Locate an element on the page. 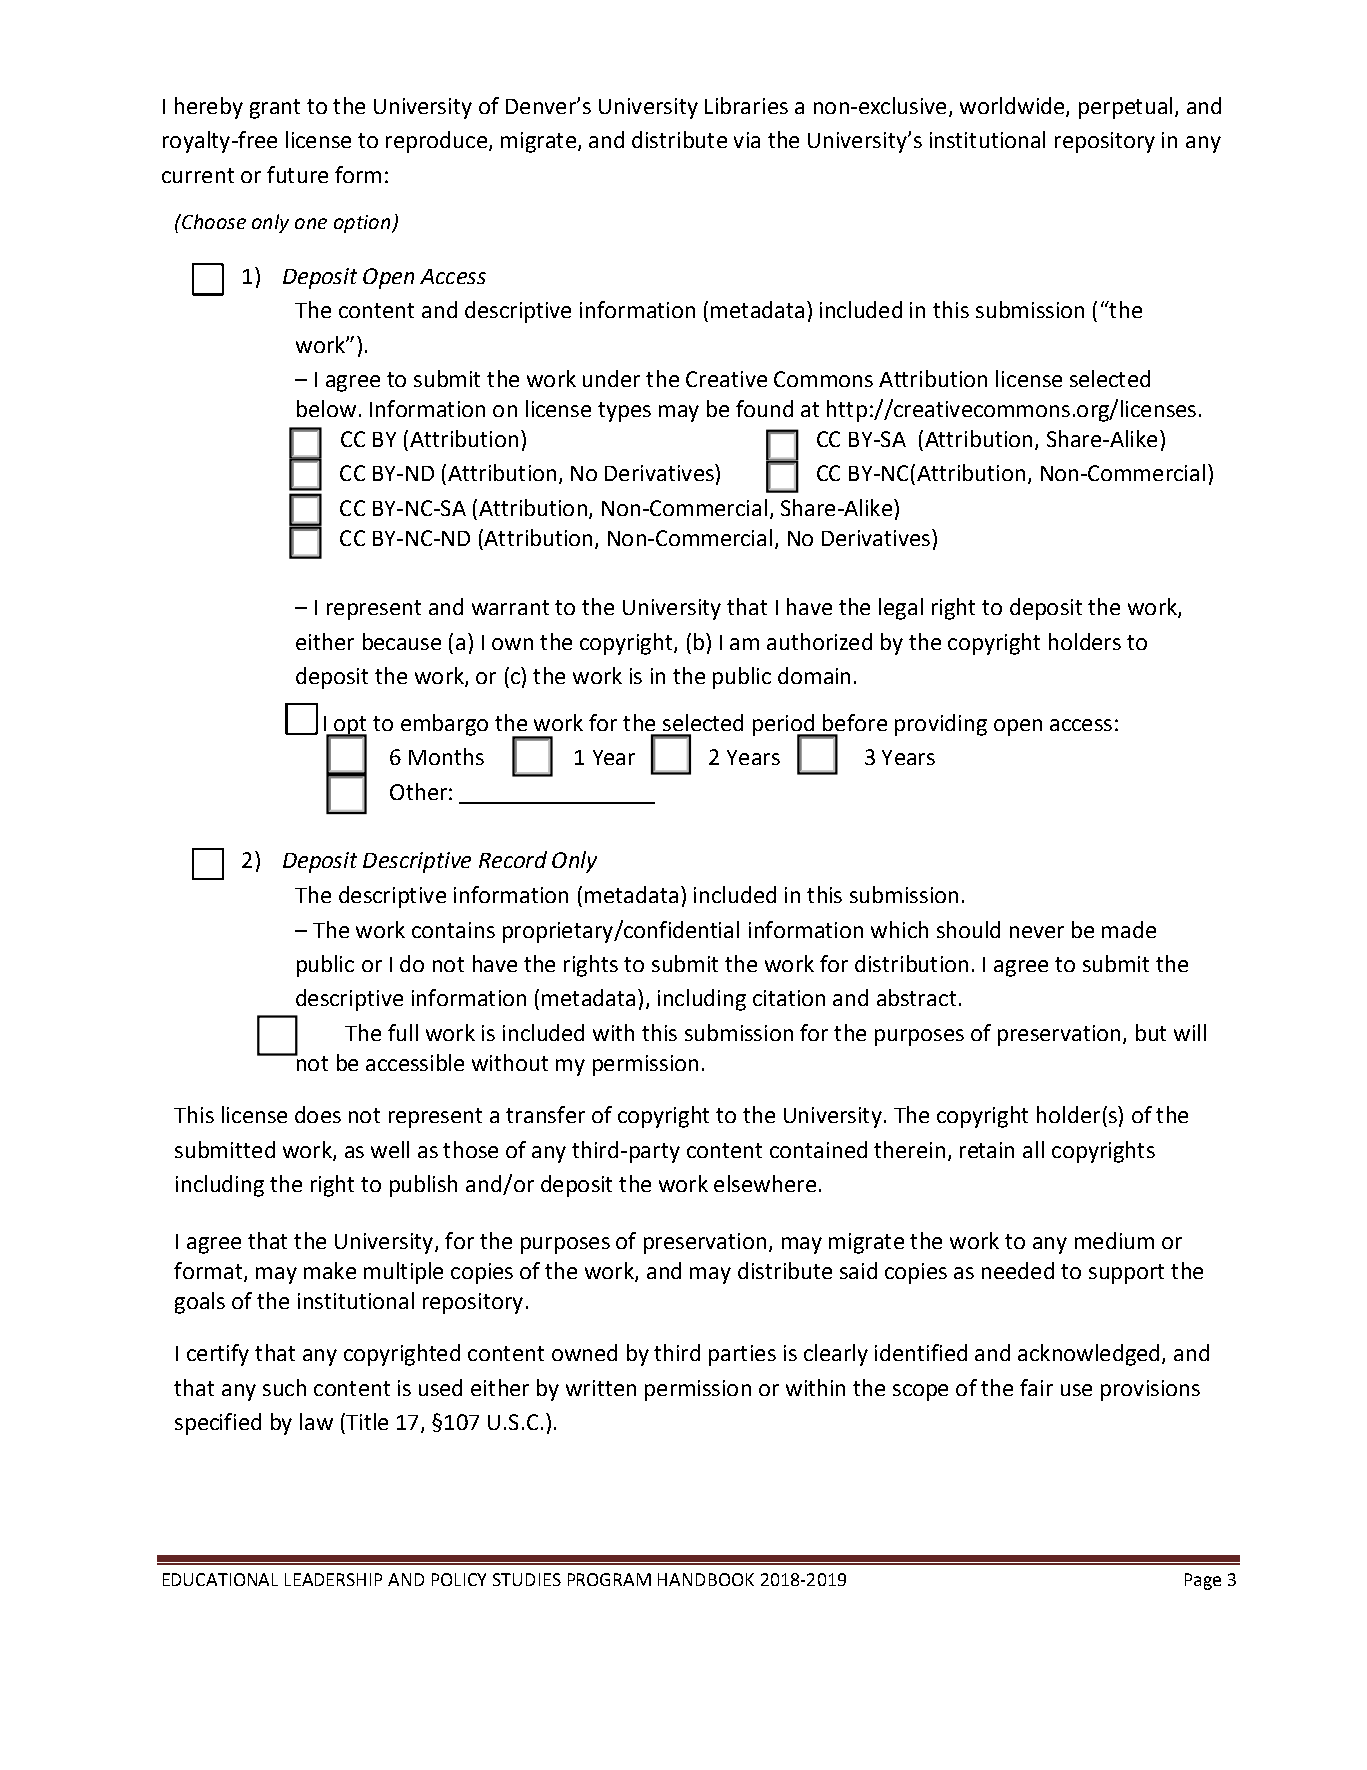 The image size is (1367, 1770). authorized is located at coordinates (819, 641).
